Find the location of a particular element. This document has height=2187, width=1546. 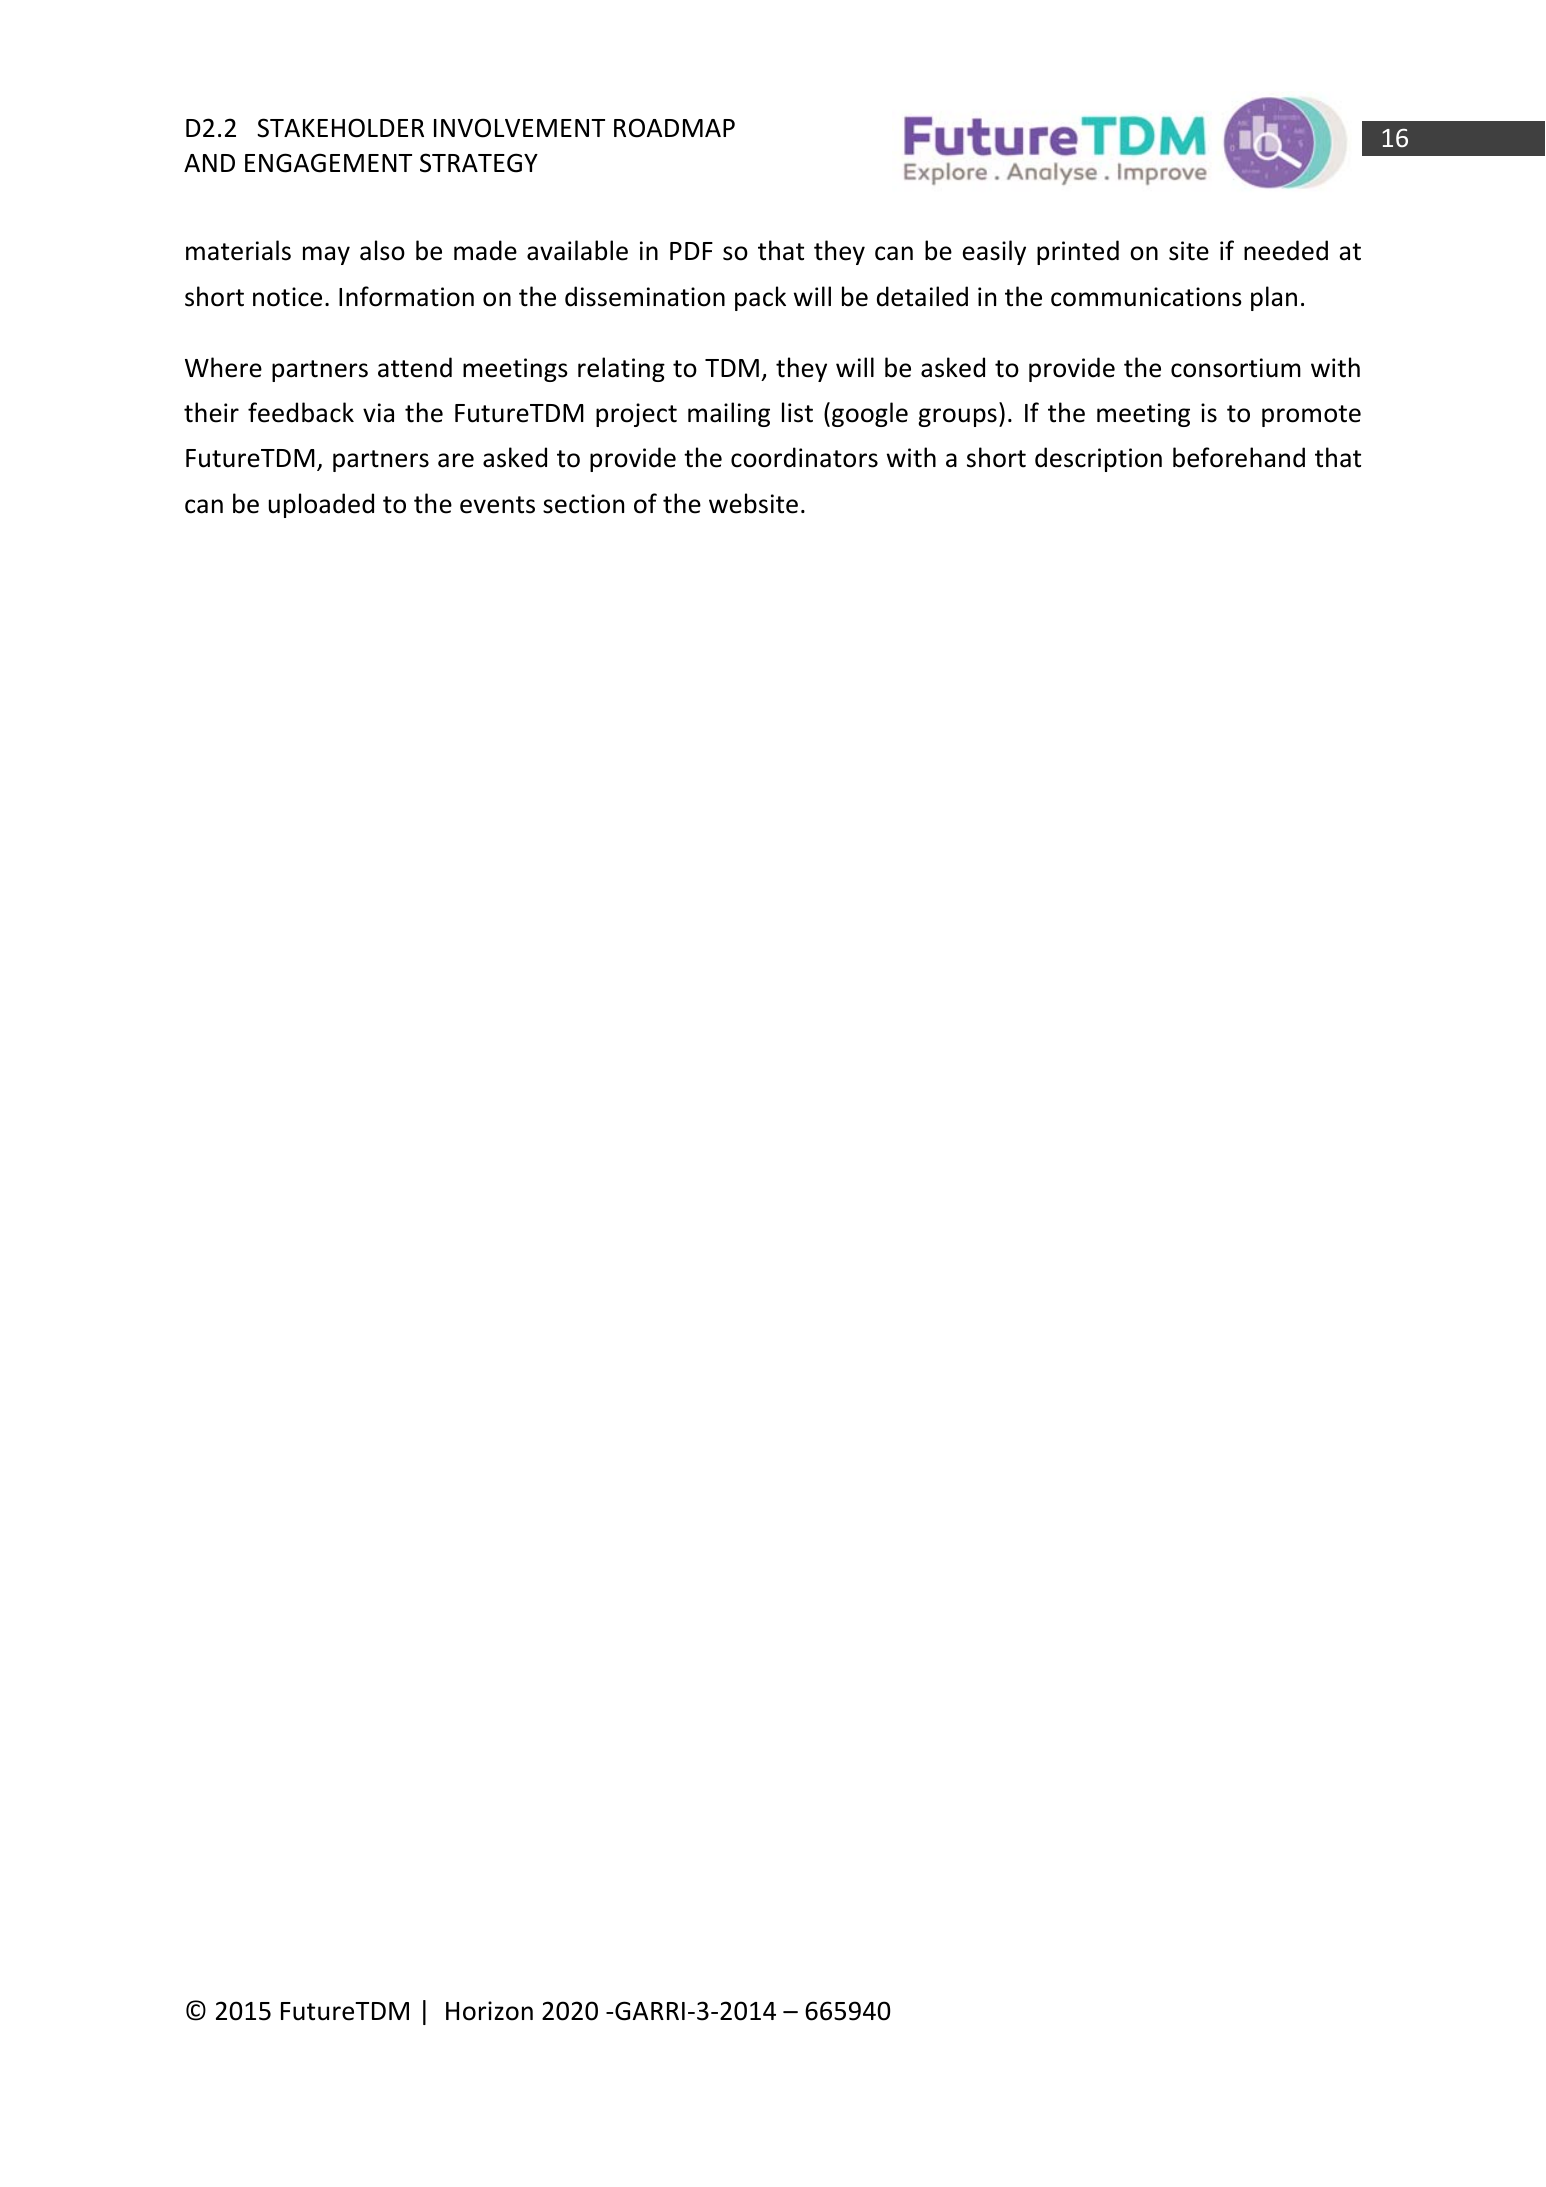

promote is located at coordinates (1311, 416).
